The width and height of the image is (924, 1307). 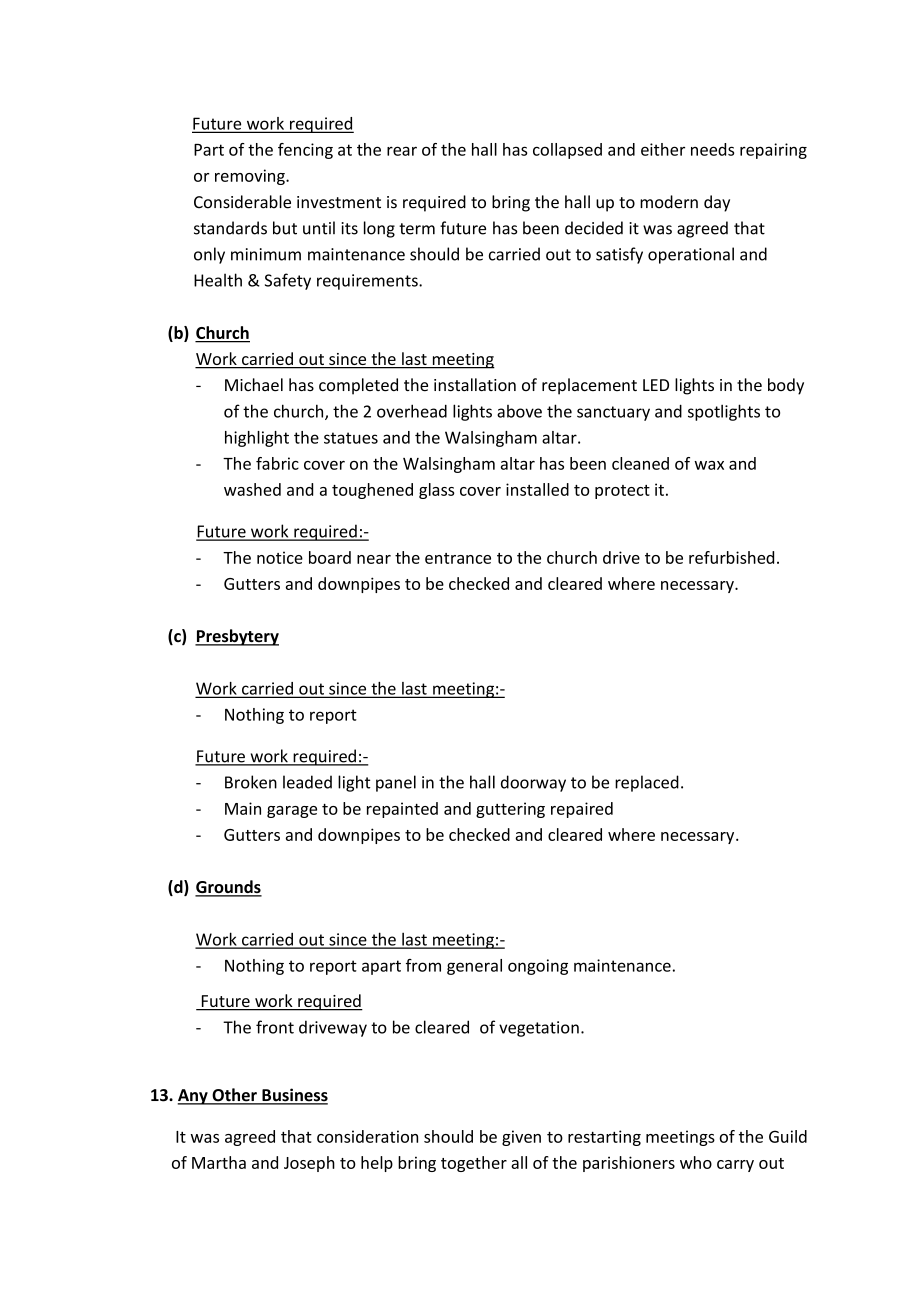 I want to click on notice, so click(x=280, y=557).
